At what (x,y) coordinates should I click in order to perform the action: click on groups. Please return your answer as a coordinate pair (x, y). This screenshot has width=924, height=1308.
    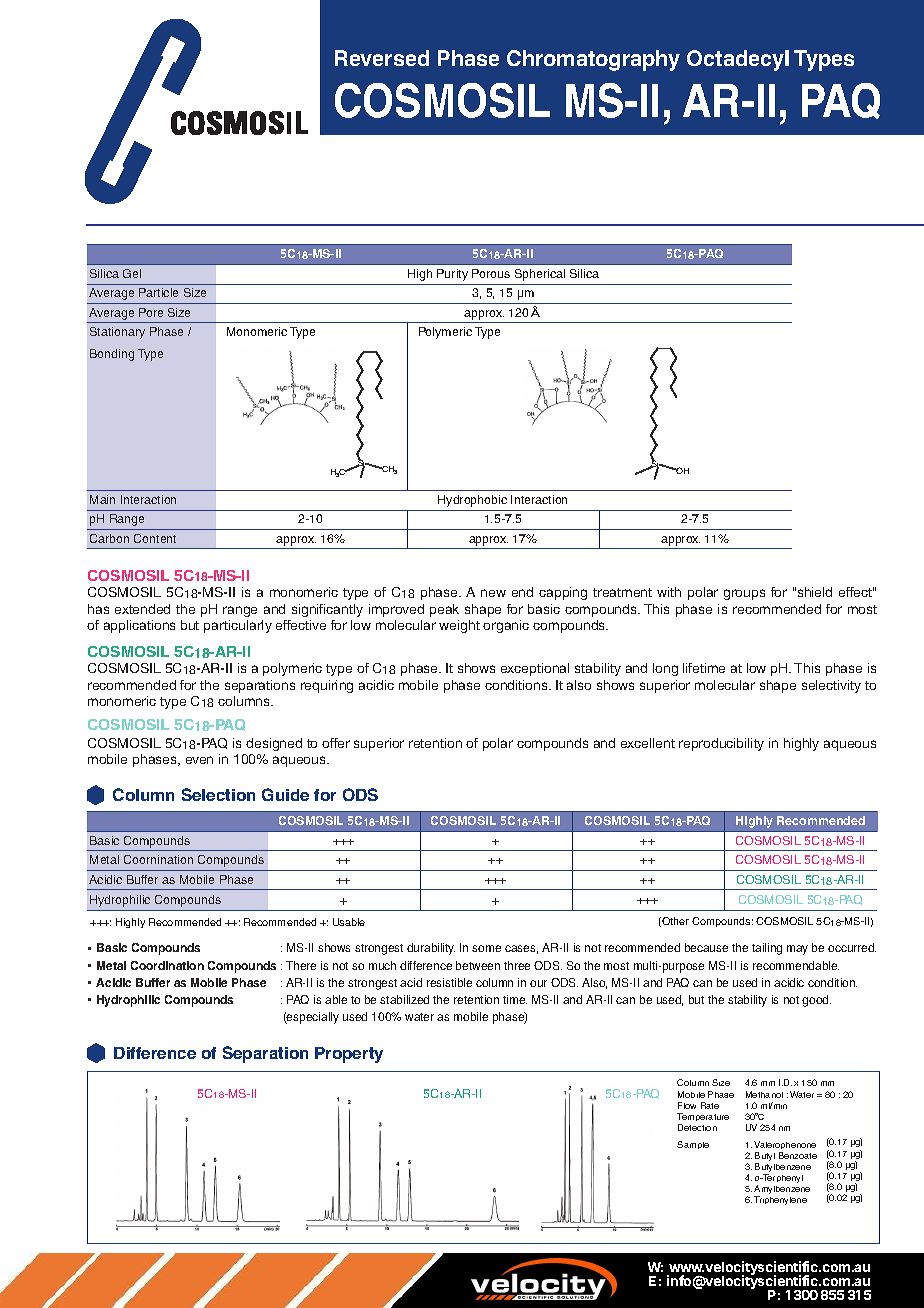
    Looking at the image, I should click on (744, 594).
